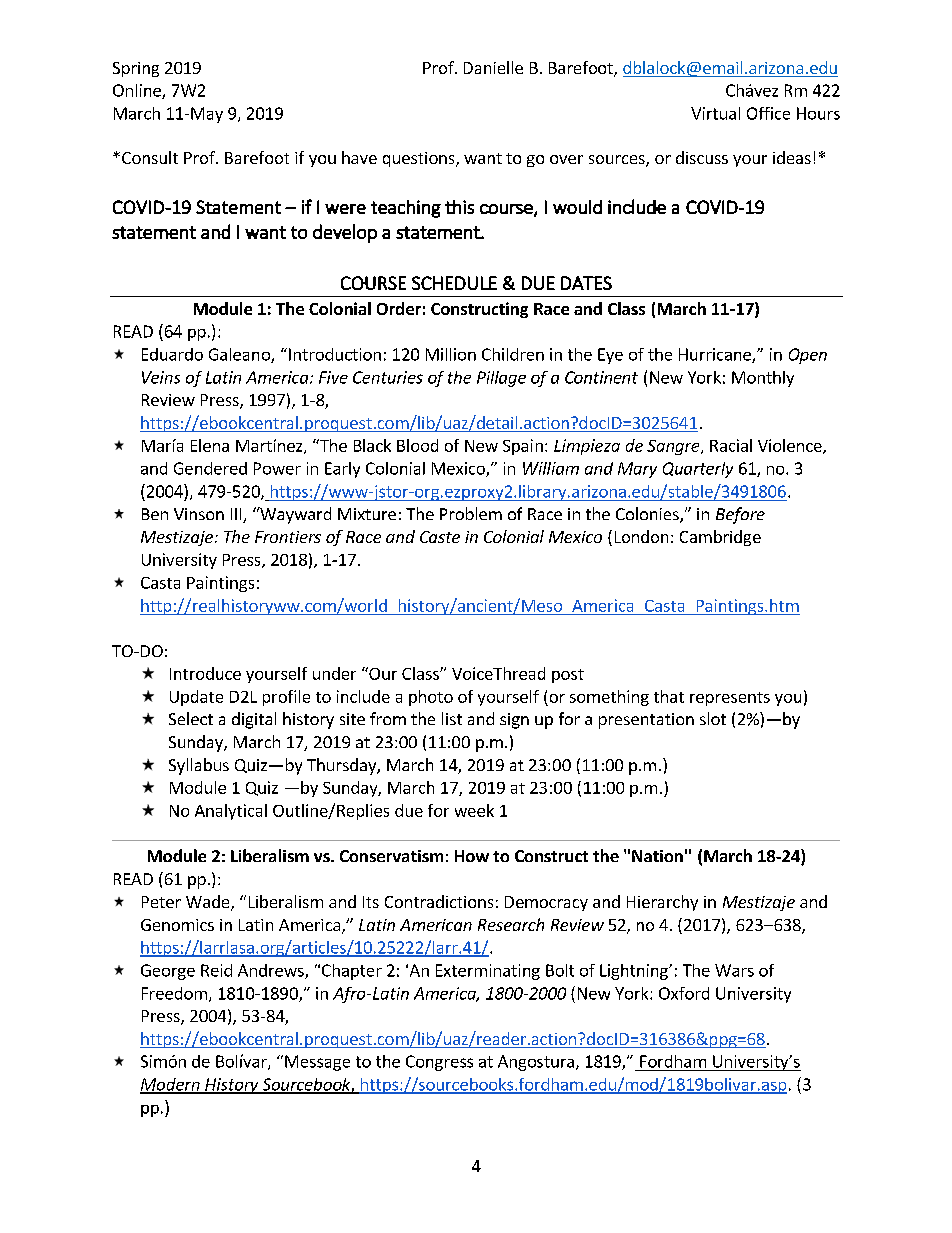 This screenshot has width=952, height=1233. I want to click on Analytical, so click(231, 812).
